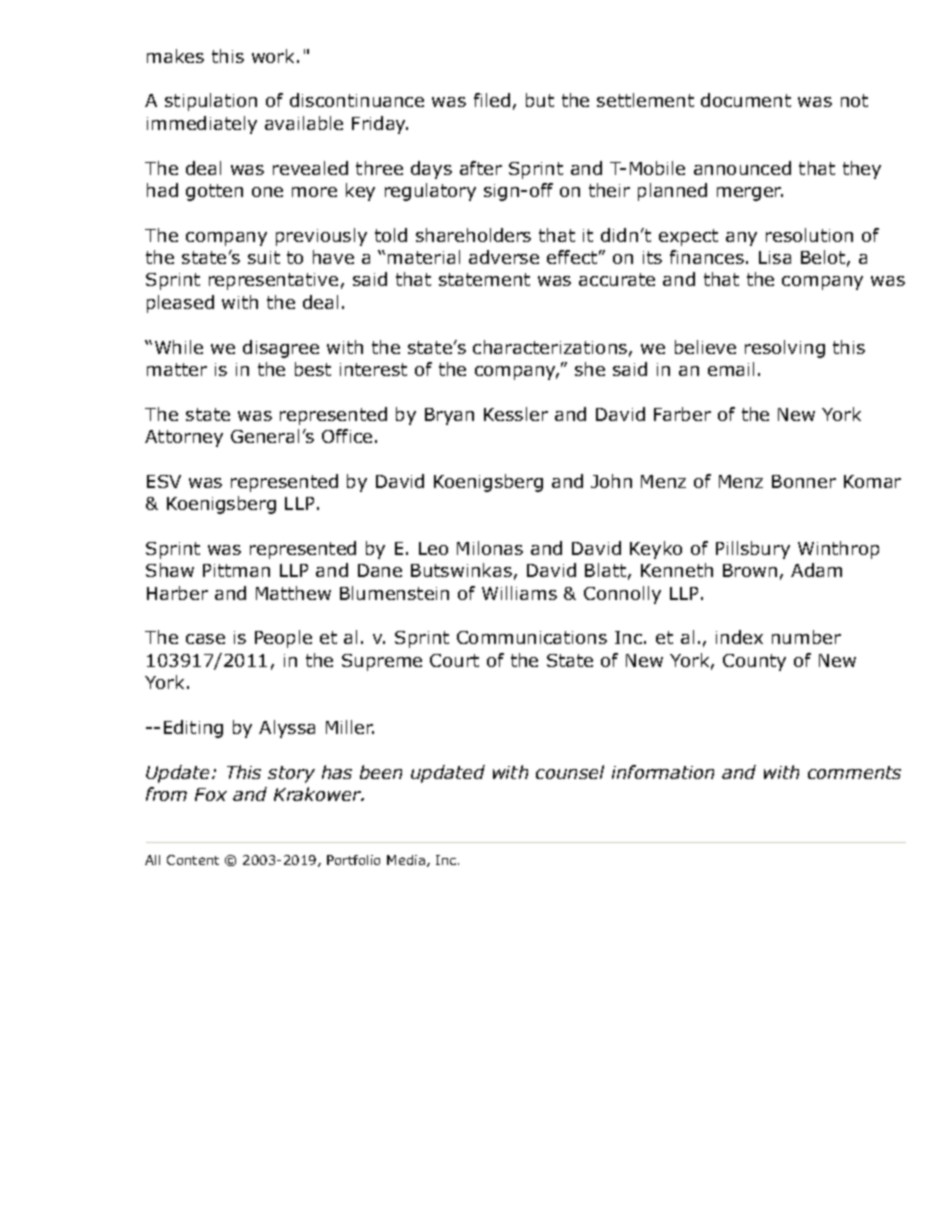  What do you see at coordinates (211, 102) in the screenshot?
I see `stipulation` at bounding box center [211, 102].
